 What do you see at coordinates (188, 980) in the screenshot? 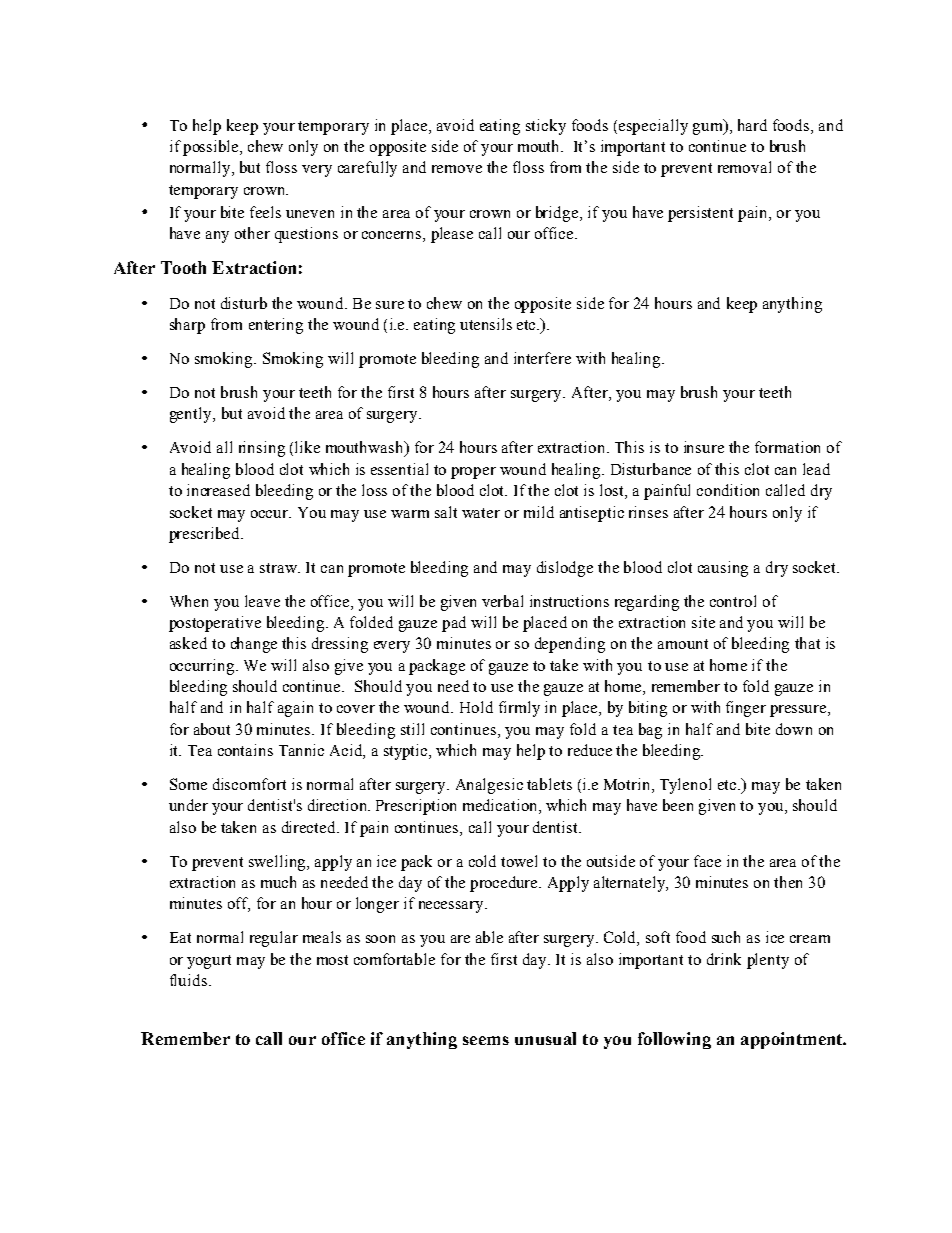
I see `fluids` at bounding box center [188, 980].
